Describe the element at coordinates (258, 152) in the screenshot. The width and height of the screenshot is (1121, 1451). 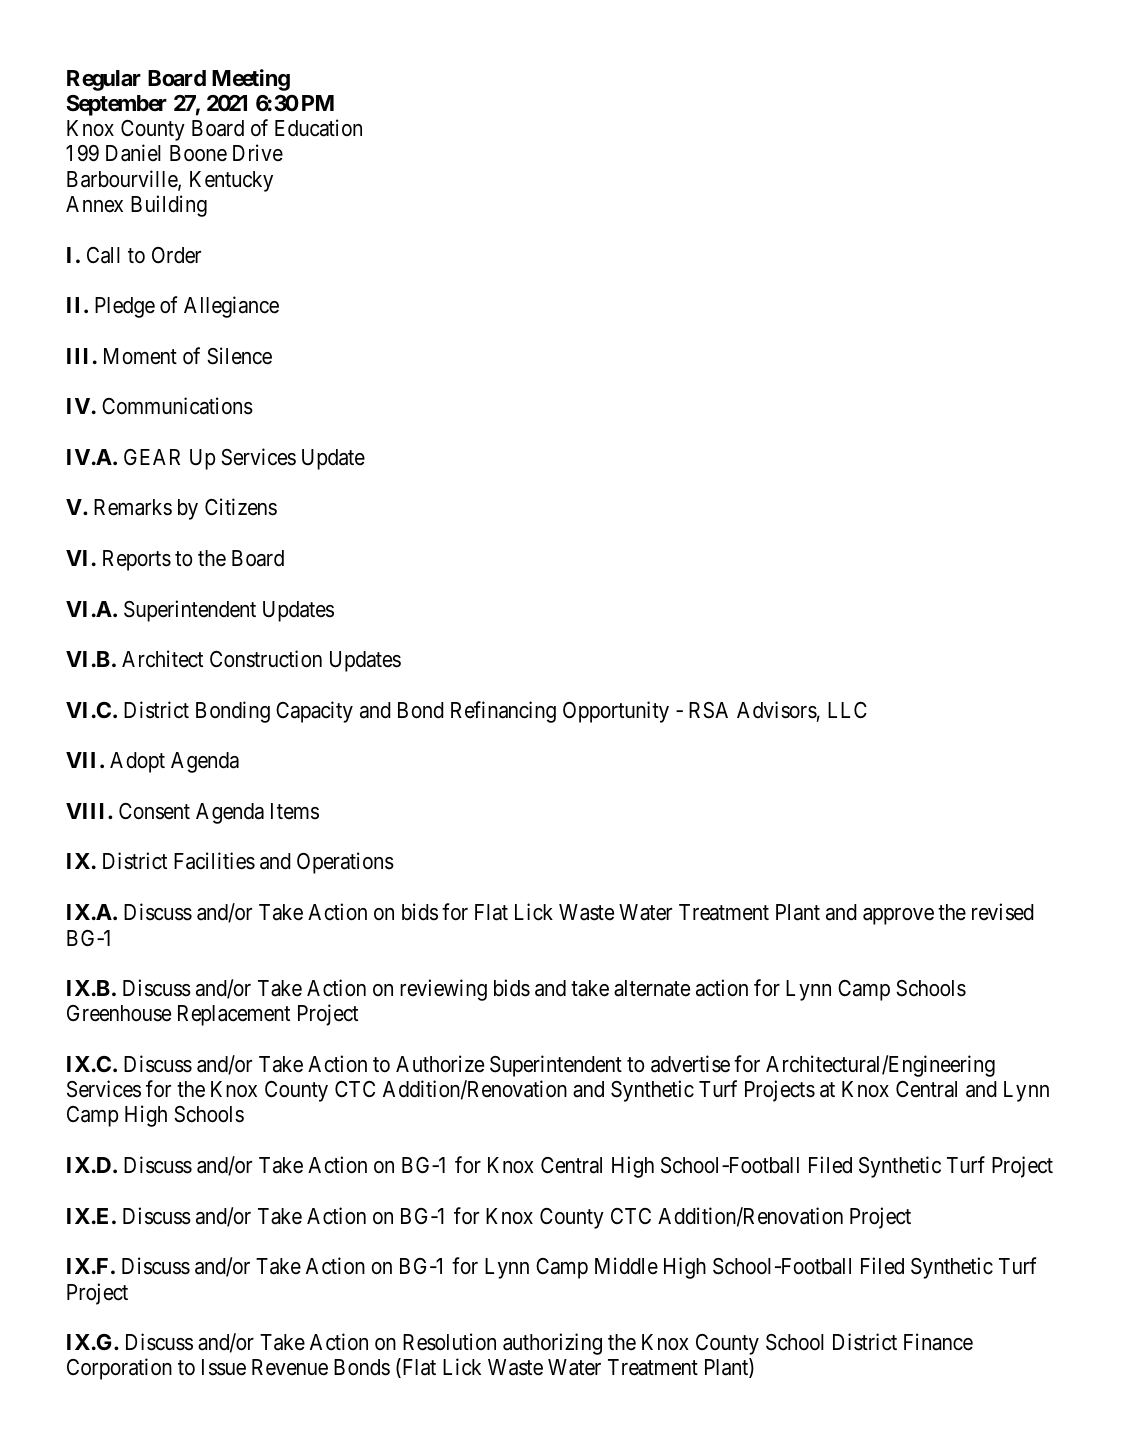
I see `Drive` at that location.
